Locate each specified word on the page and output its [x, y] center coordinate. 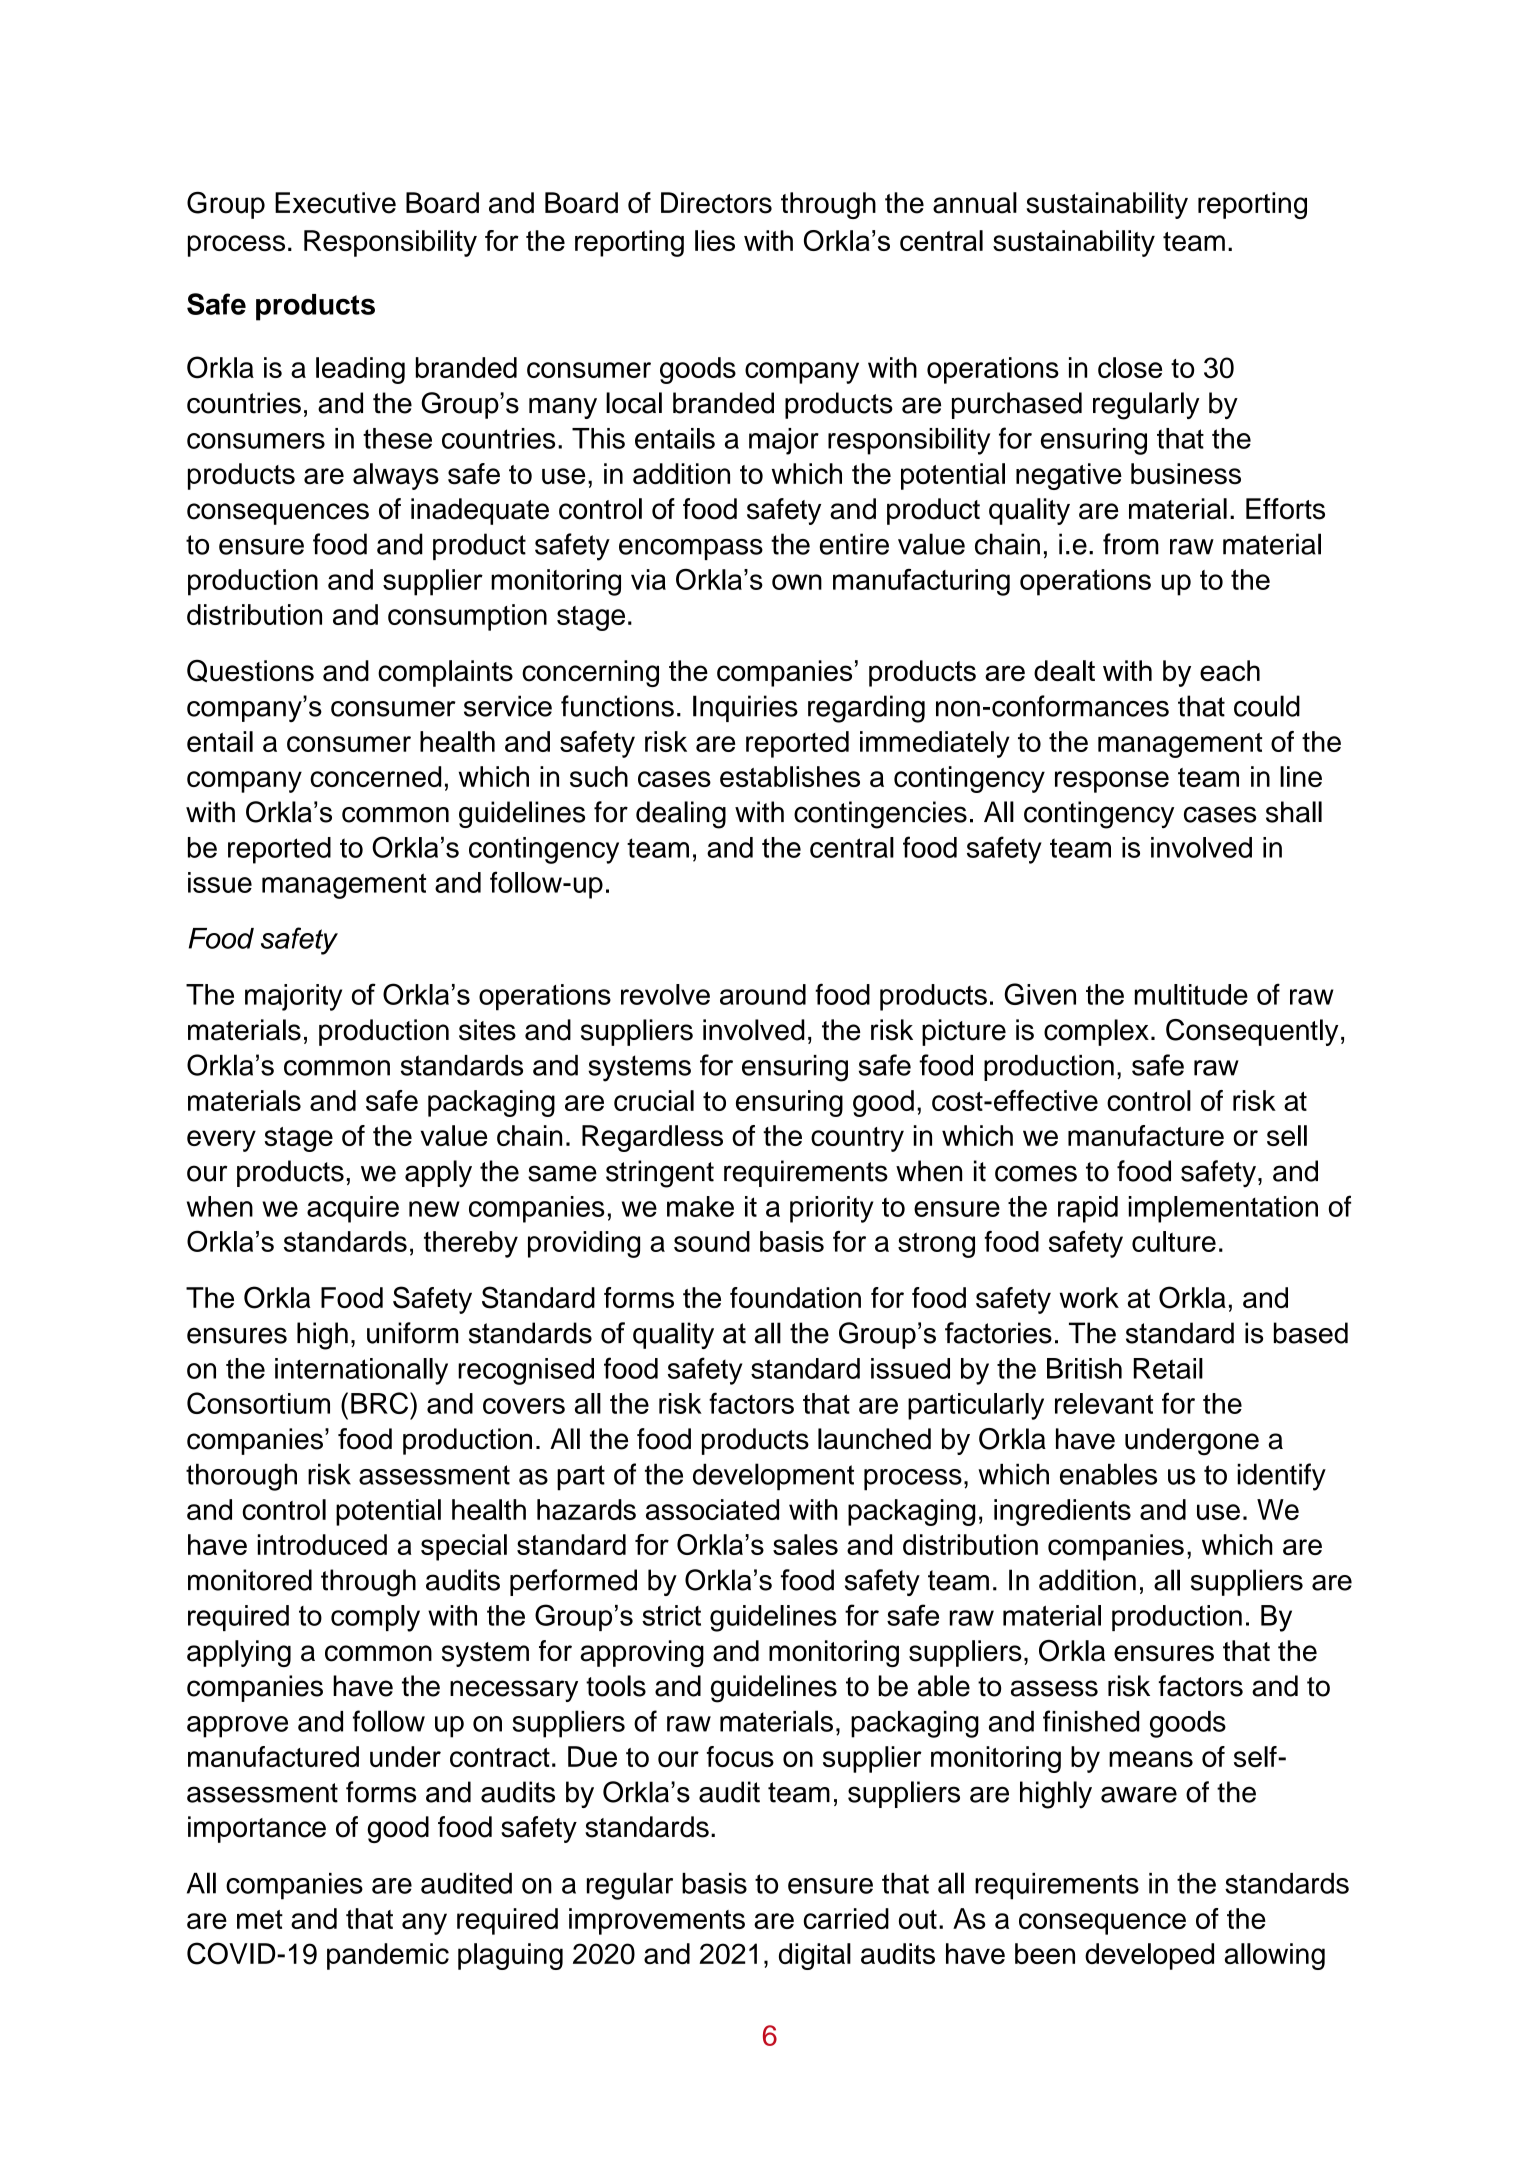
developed [1149, 1956]
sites [487, 1030]
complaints [445, 673]
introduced [322, 1544]
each [1230, 670]
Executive [335, 203]
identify [1281, 1477]
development [773, 1477]
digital [815, 1956]
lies [715, 240]
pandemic [388, 1956]
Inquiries [745, 708]
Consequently [1252, 1032]
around [763, 994]
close [1130, 367]
